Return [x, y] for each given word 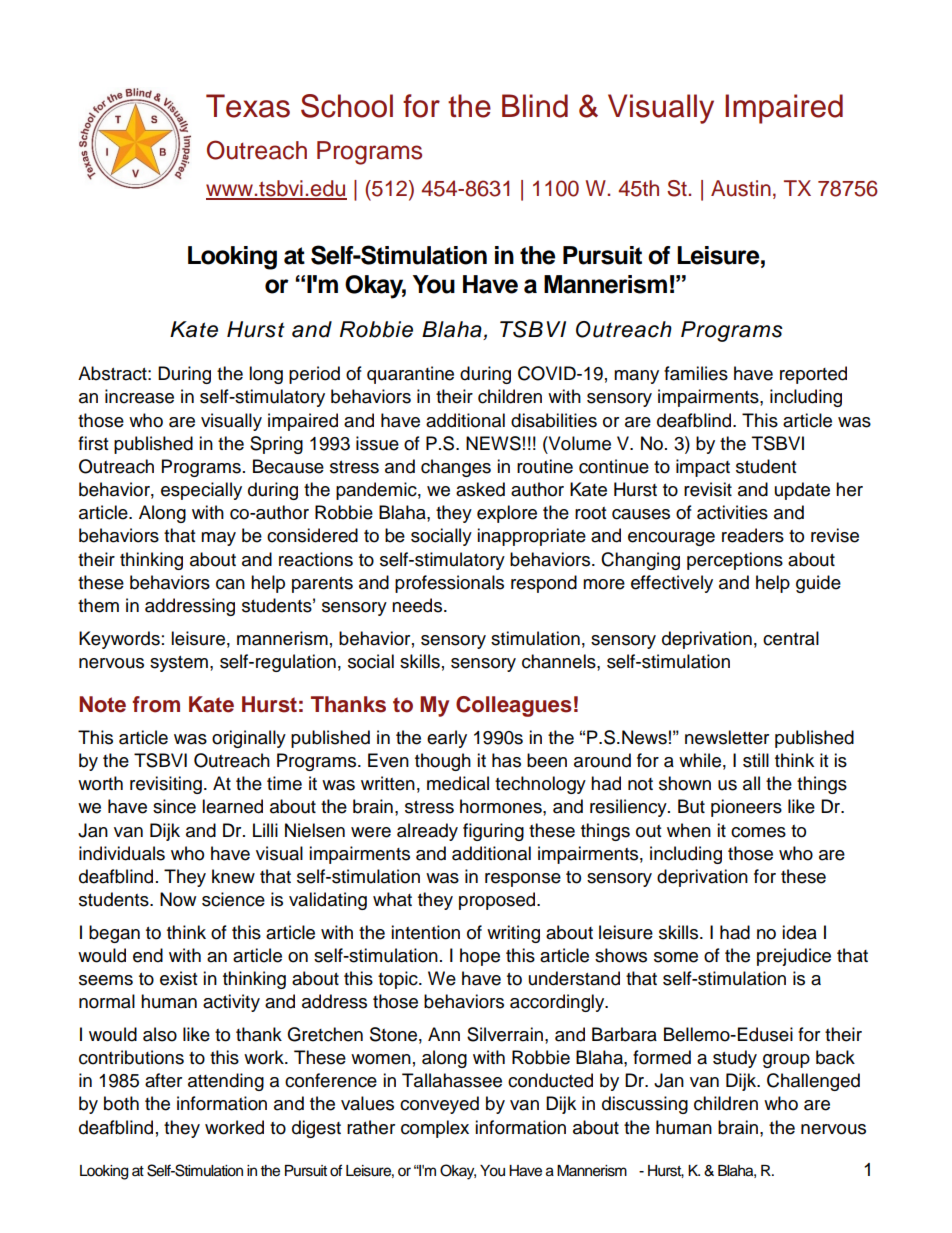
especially [201, 491]
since [174, 806]
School [347, 106]
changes [456, 468]
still [756, 760]
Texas [248, 106]
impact [703, 468]
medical [458, 783]
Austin [741, 188]
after [163, 1080]
